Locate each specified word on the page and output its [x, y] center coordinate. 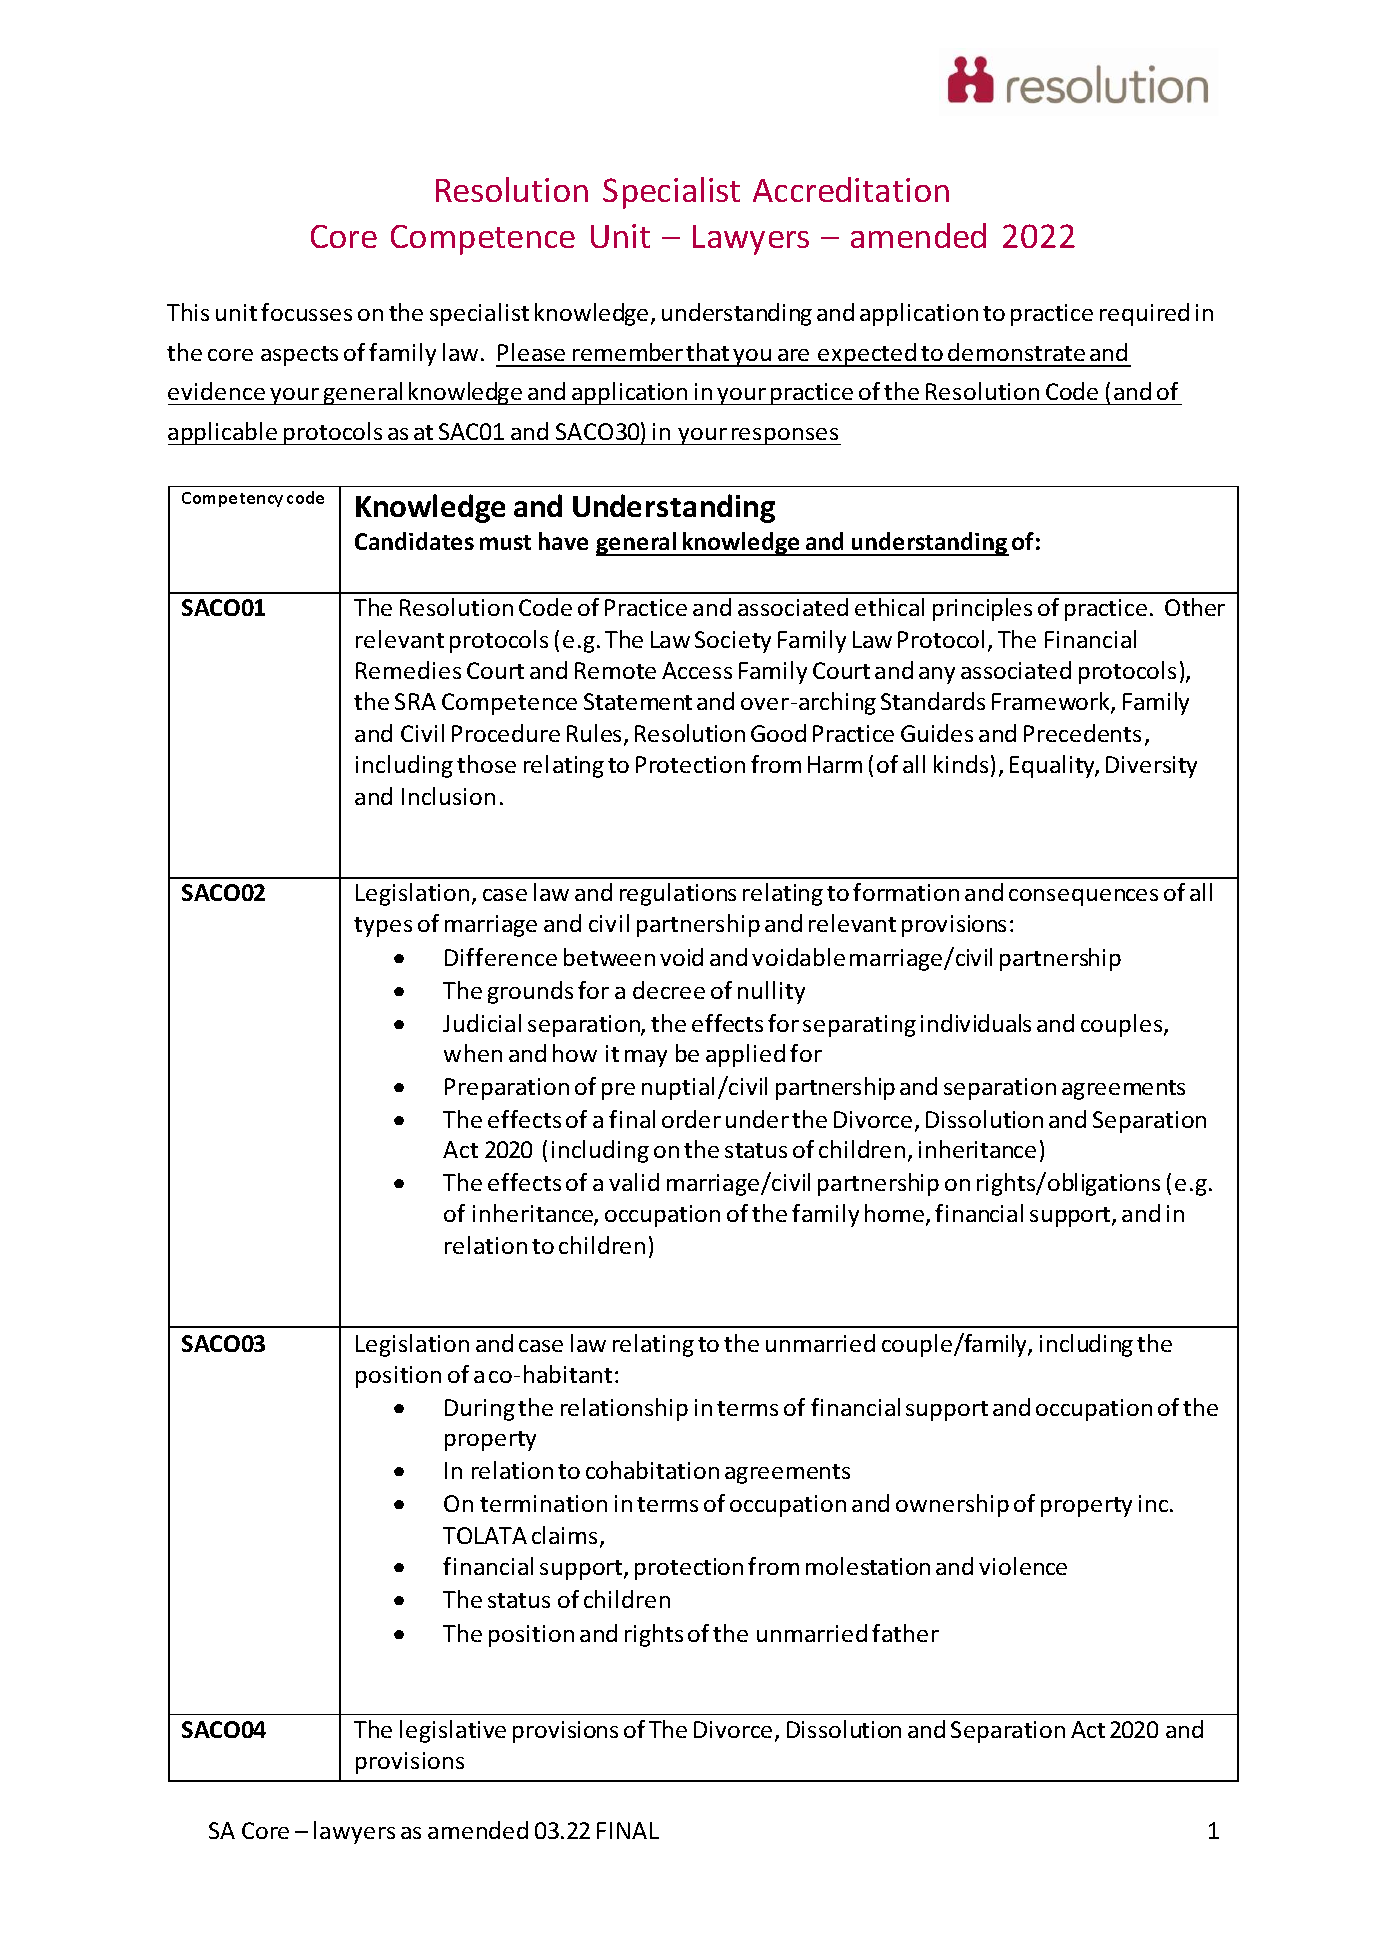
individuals [976, 1023]
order [691, 1119]
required [1144, 314]
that [707, 352]
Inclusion [448, 796]
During [480, 1410]
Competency [232, 499]
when [473, 1053]
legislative [453, 1731]
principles [982, 609]
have [563, 541]
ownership [952, 1505]
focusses [306, 312]
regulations [678, 894]
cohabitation [652, 1470]
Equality [1054, 766]
